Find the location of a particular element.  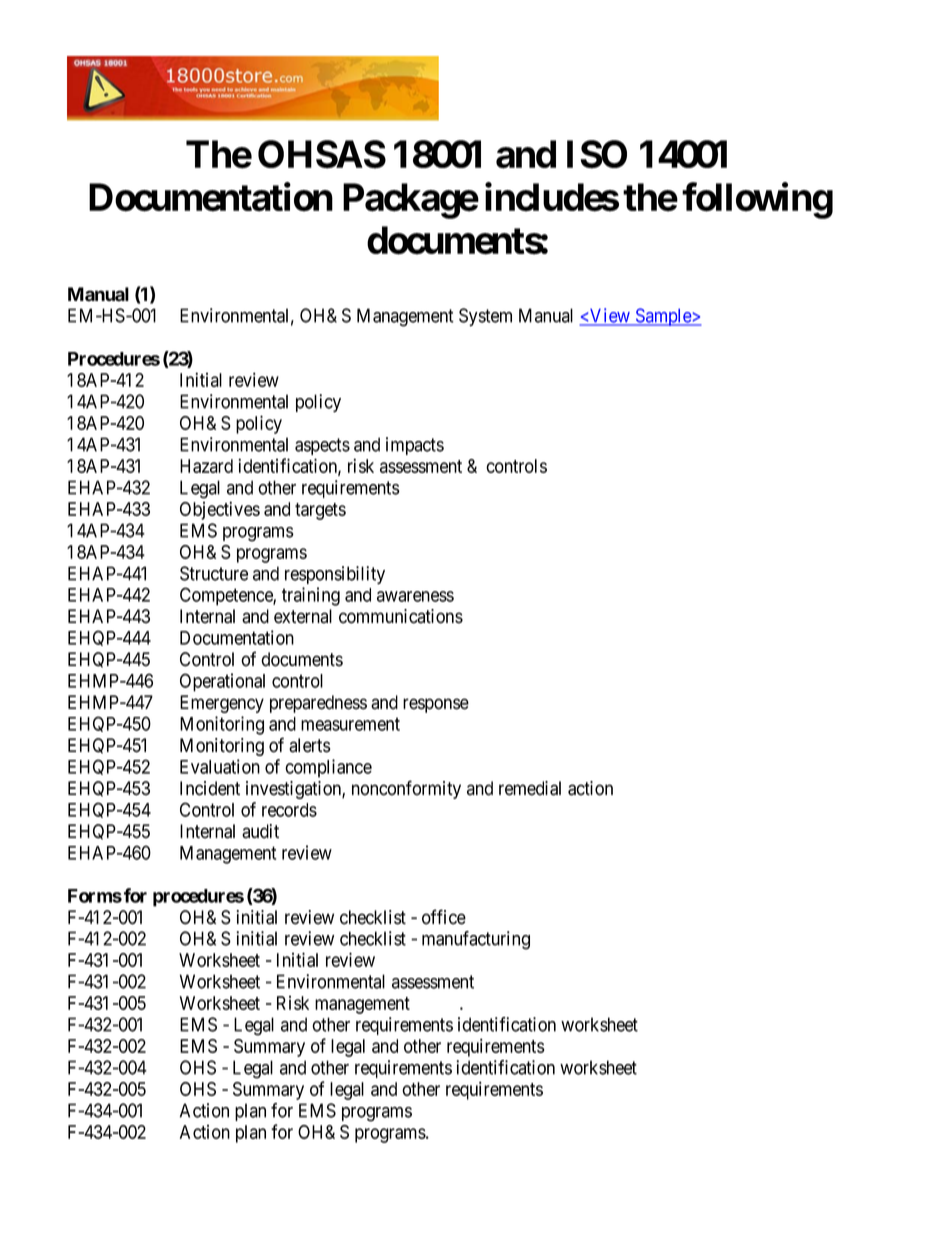

response is located at coordinates (436, 705).
